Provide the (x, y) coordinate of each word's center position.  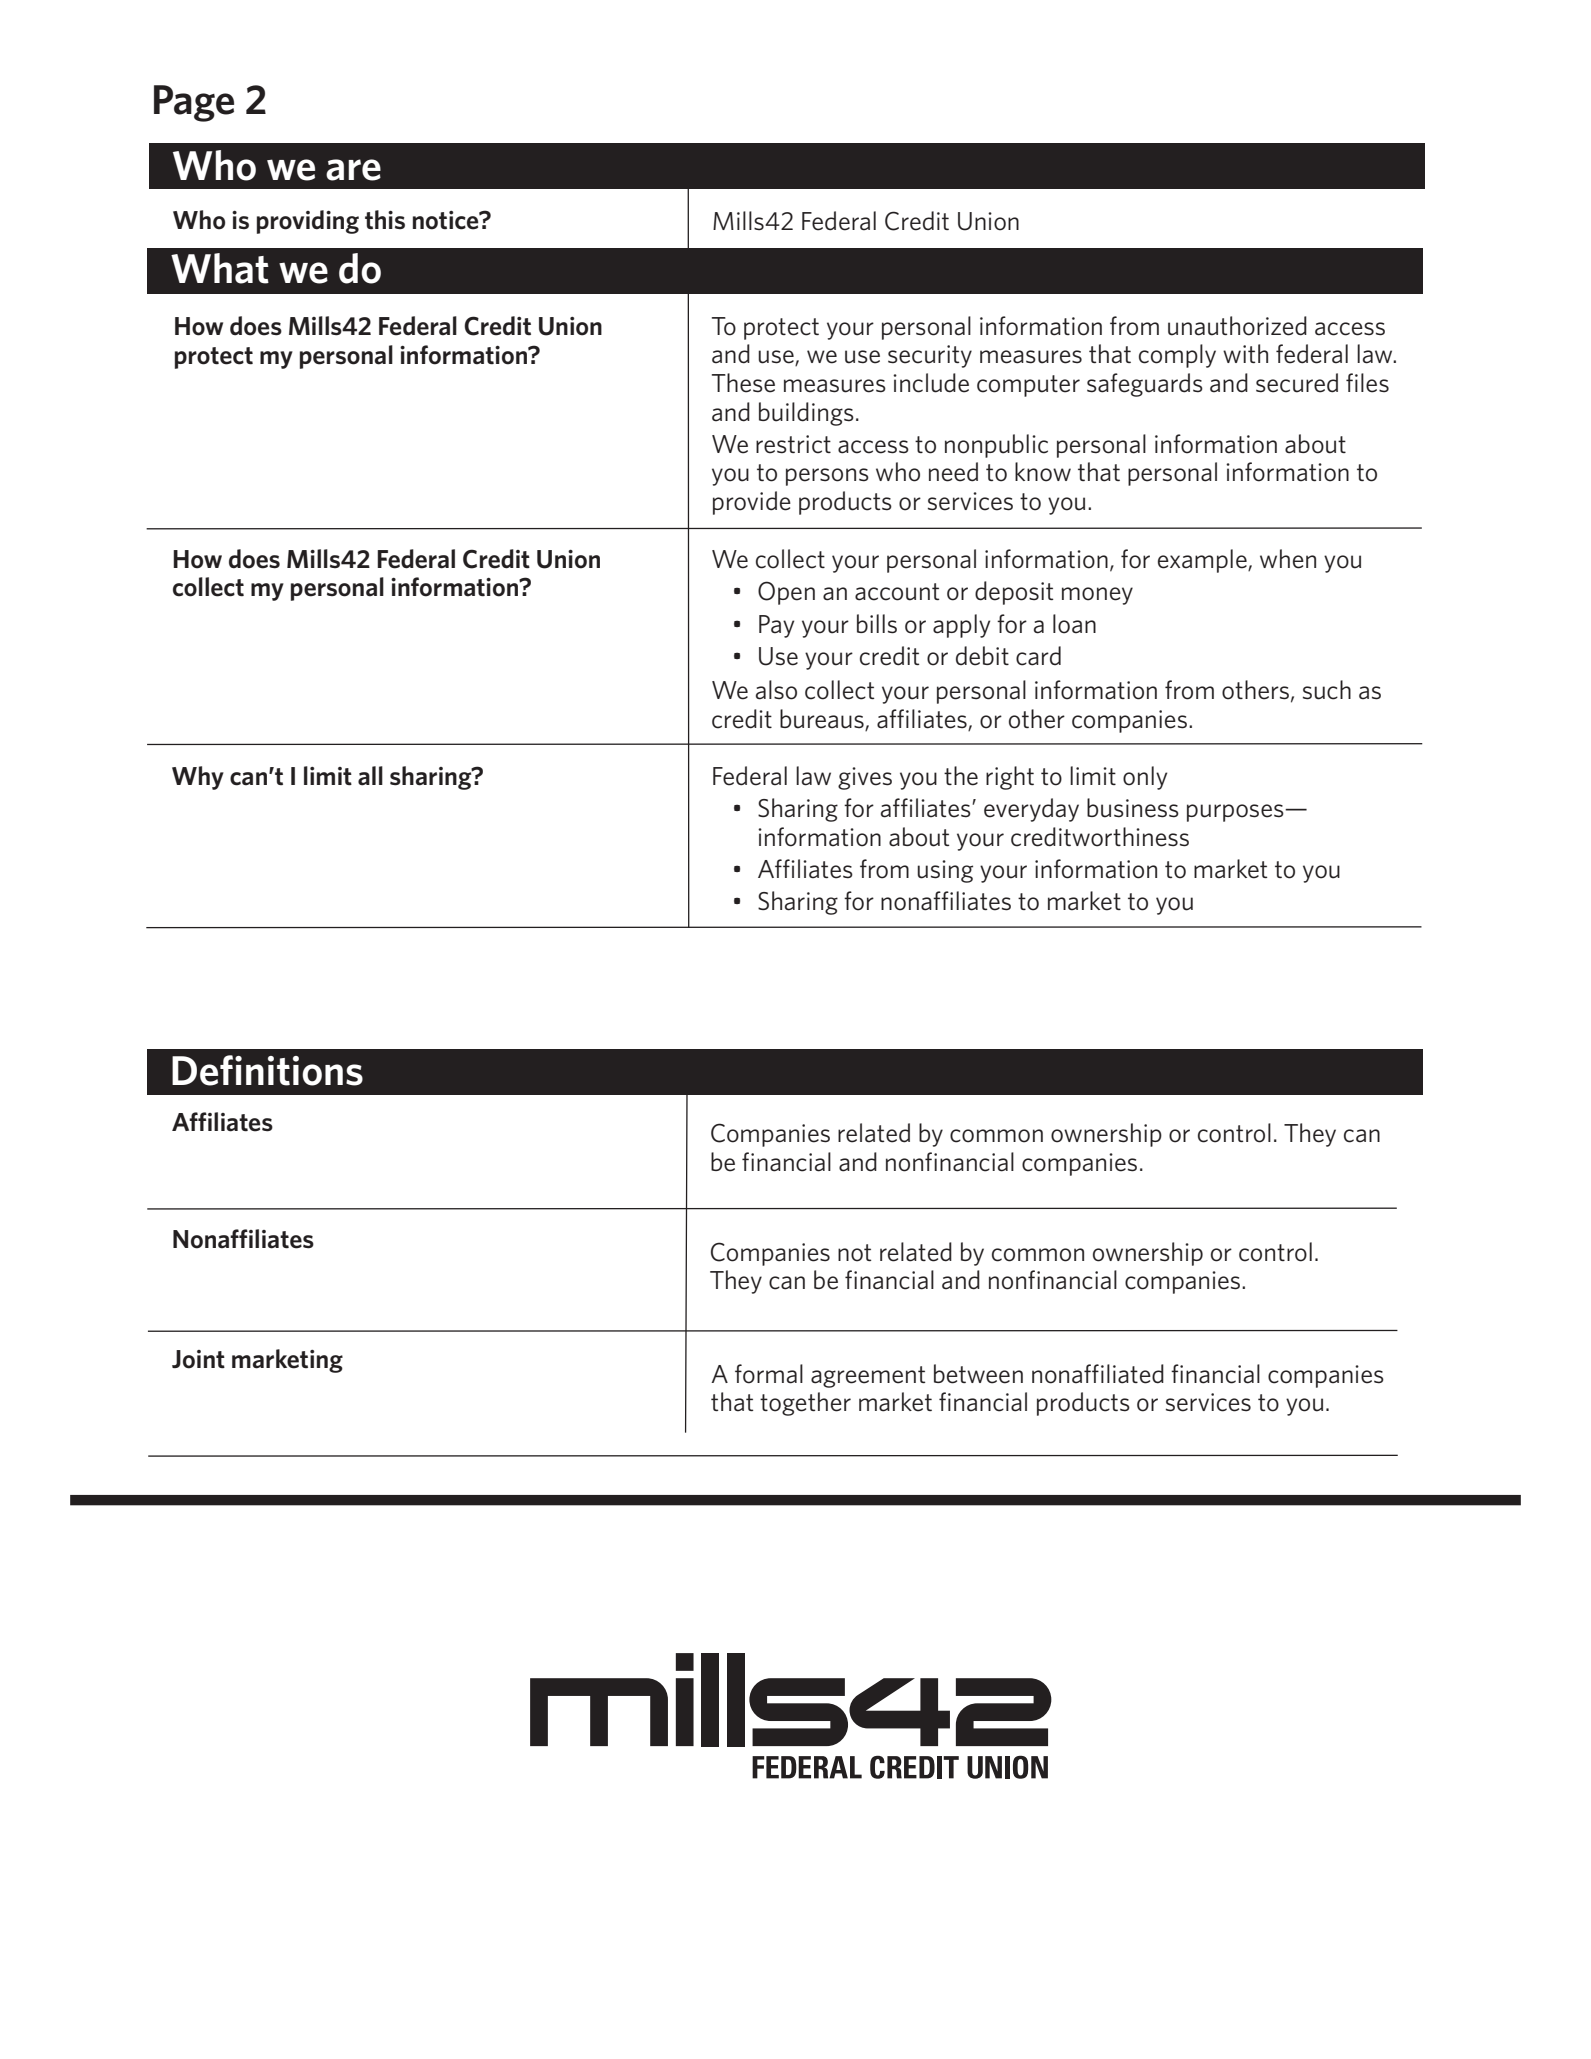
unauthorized (1237, 326)
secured (1297, 383)
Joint (198, 1359)
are (353, 170)
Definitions (267, 1070)
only (1145, 778)
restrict (793, 444)
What (220, 268)
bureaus (822, 719)
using (945, 871)
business (1133, 808)
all (370, 776)
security (930, 356)
